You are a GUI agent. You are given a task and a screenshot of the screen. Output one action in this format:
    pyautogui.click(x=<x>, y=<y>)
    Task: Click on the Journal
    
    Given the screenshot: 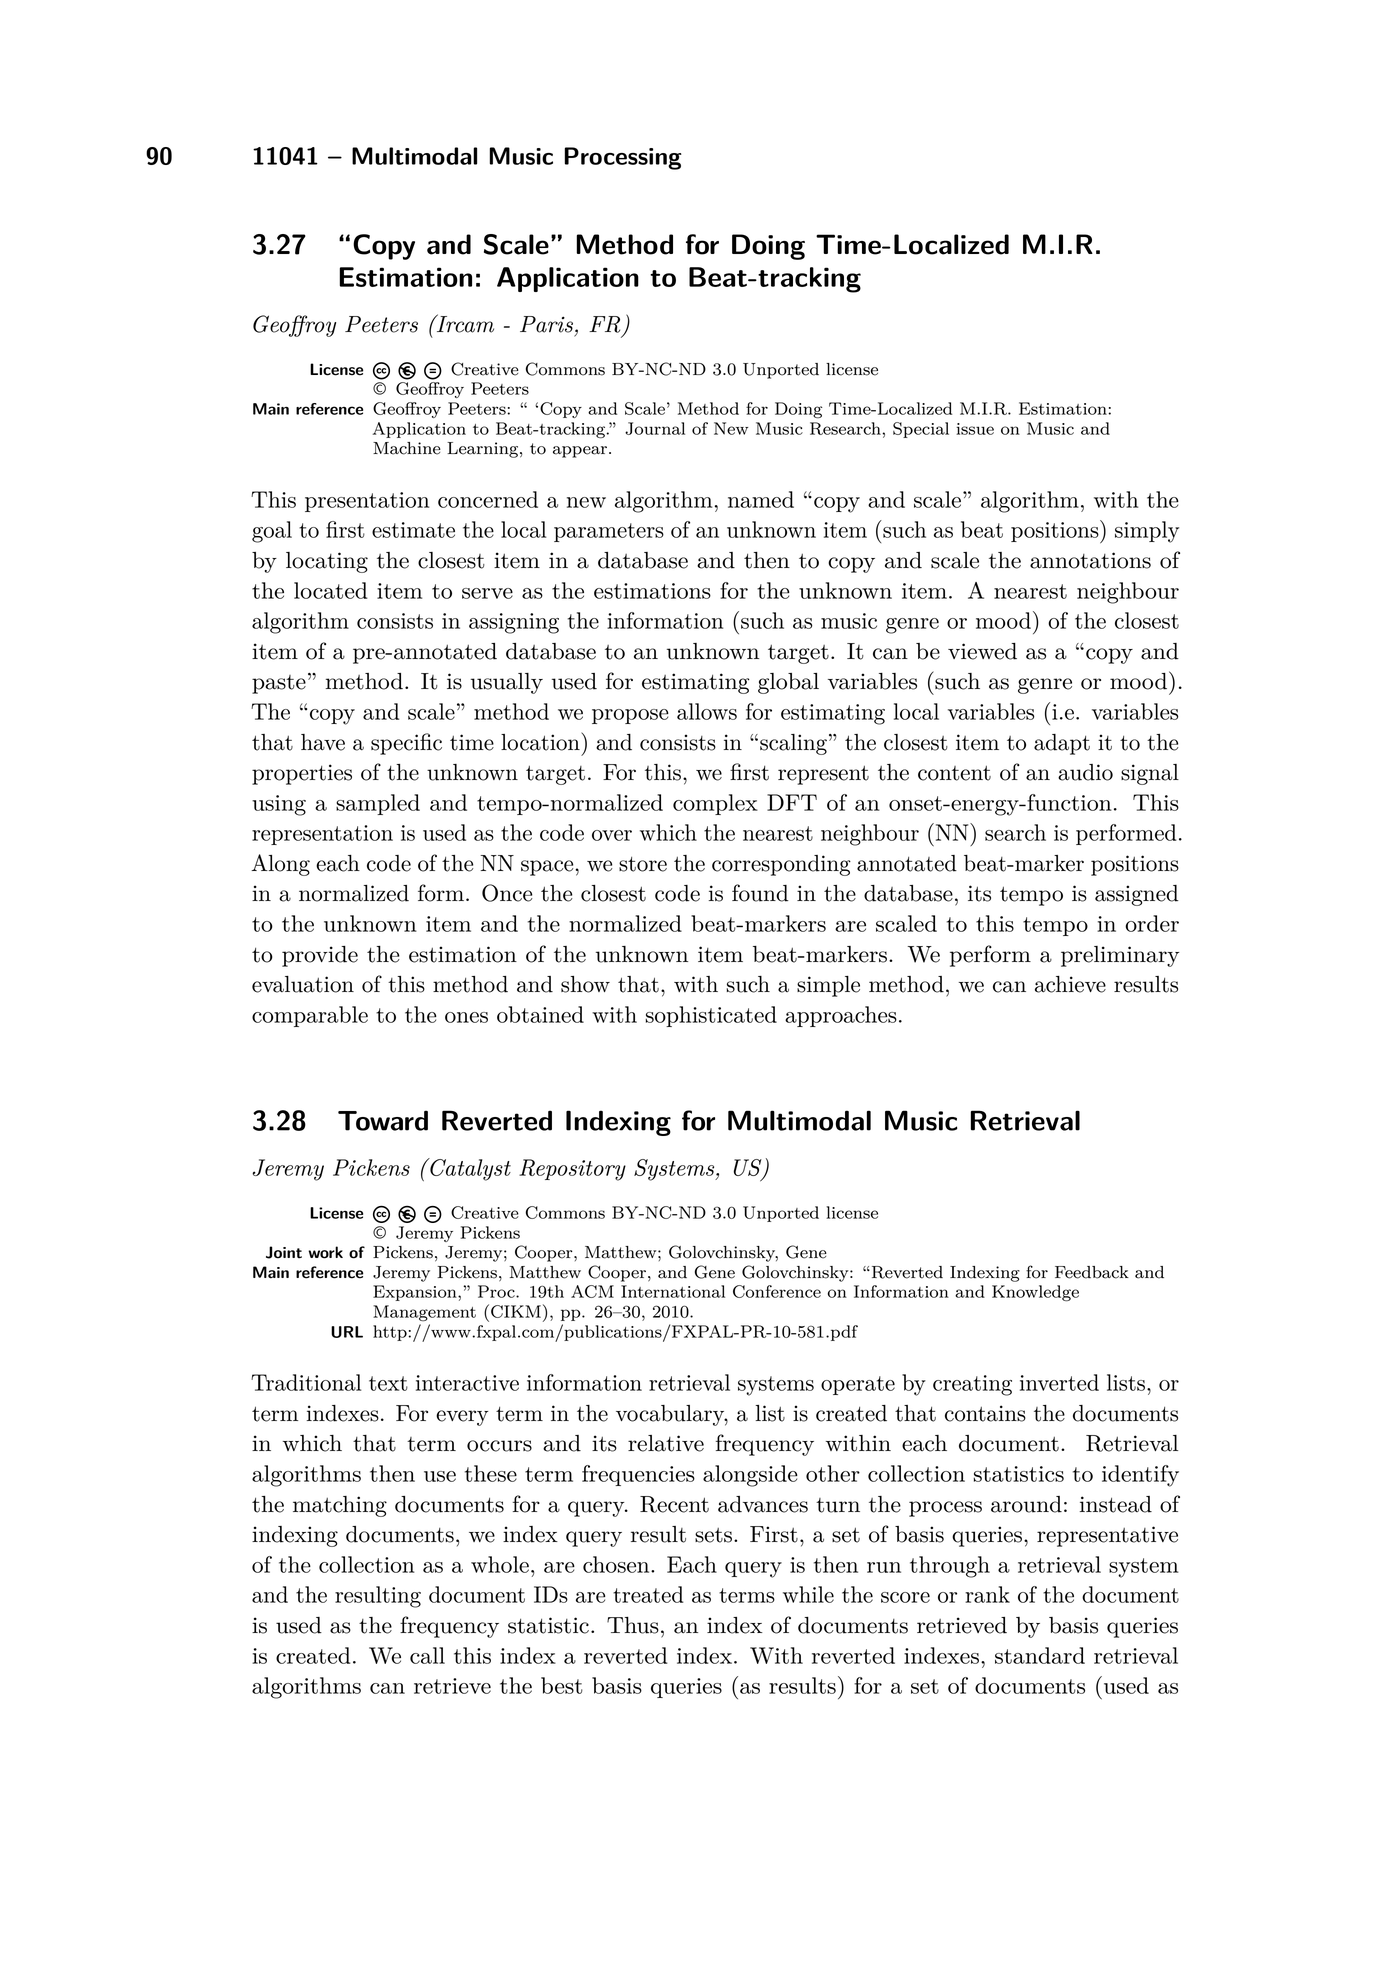 What is the action you would take?
    pyautogui.click(x=655, y=428)
